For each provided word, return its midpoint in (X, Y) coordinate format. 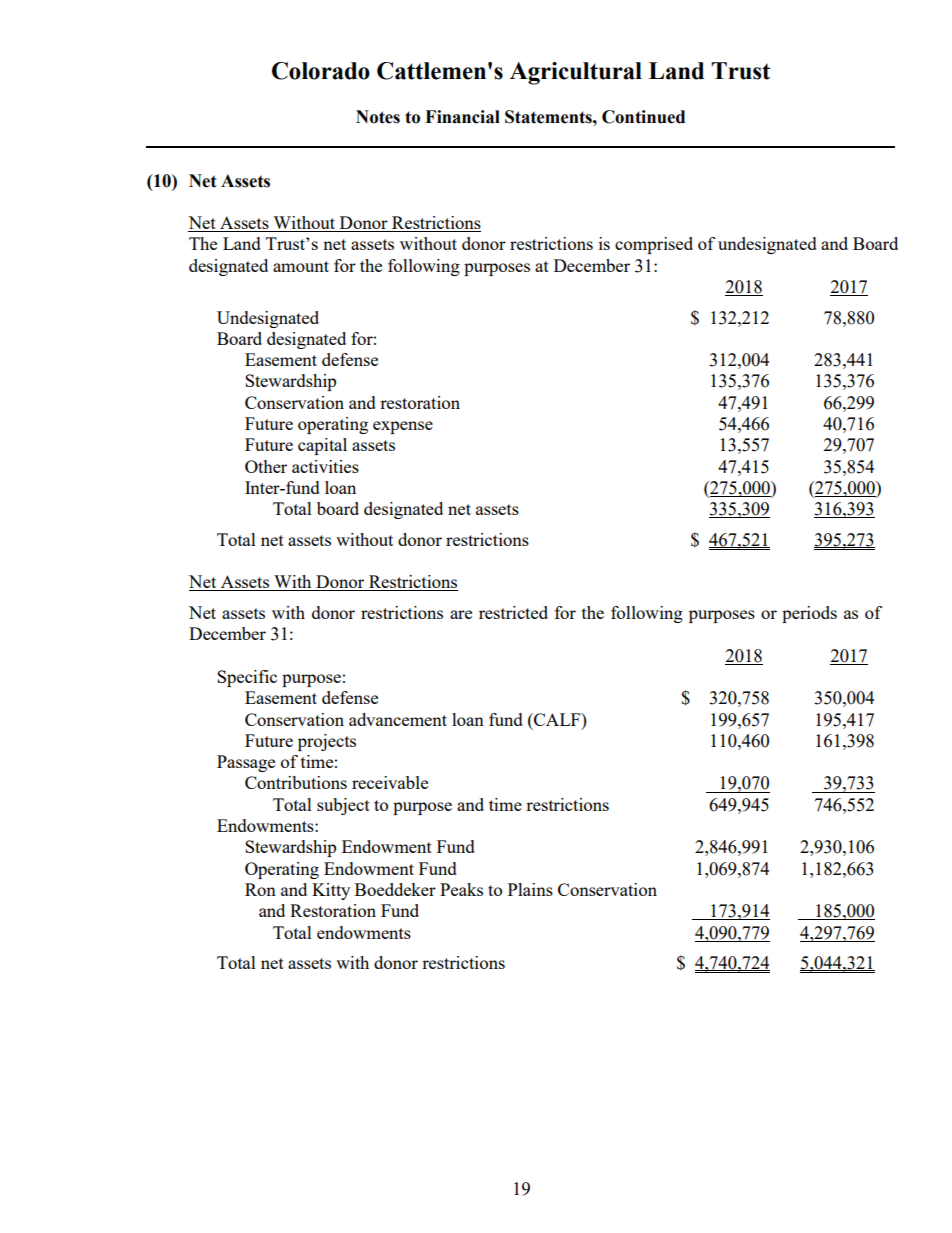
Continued (643, 117)
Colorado (321, 71)
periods (809, 614)
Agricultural (576, 73)
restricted (513, 612)
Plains (530, 889)
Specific (247, 678)
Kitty (331, 891)
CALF (557, 719)
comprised (654, 245)
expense (403, 427)
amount (301, 266)
